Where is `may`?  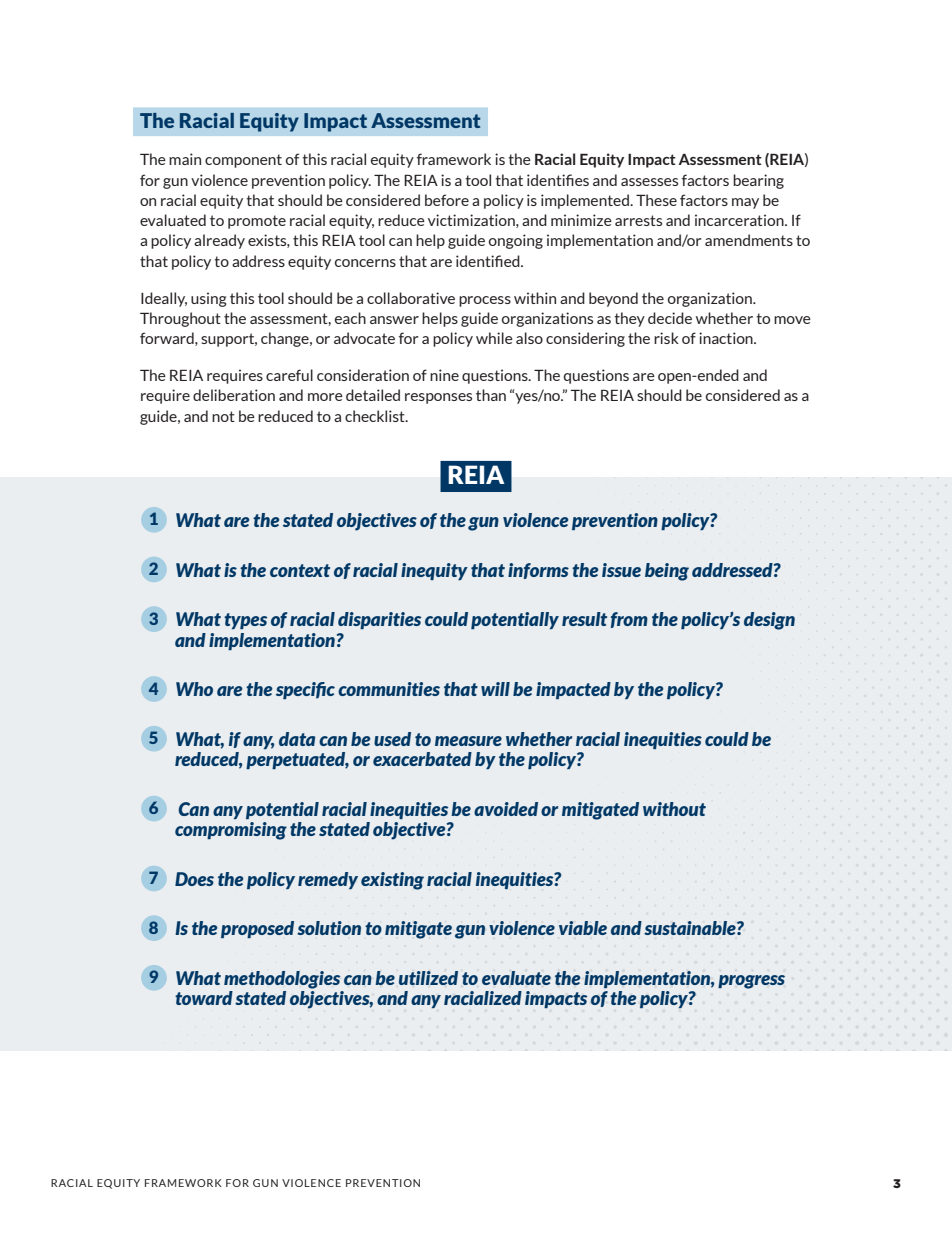
may is located at coordinates (745, 203).
